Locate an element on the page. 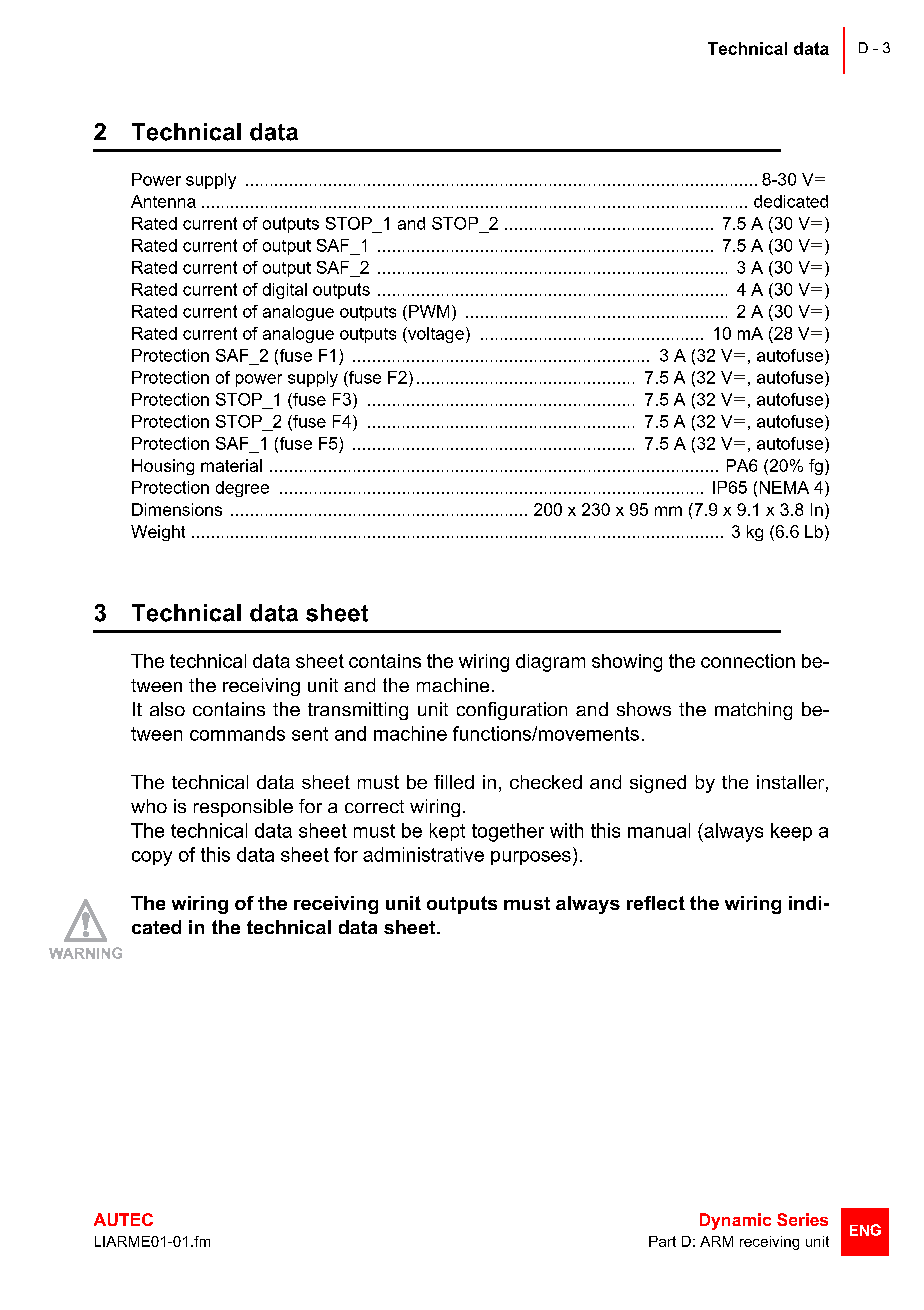 The image size is (924, 1310). PWM is located at coordinates (429, 311).
